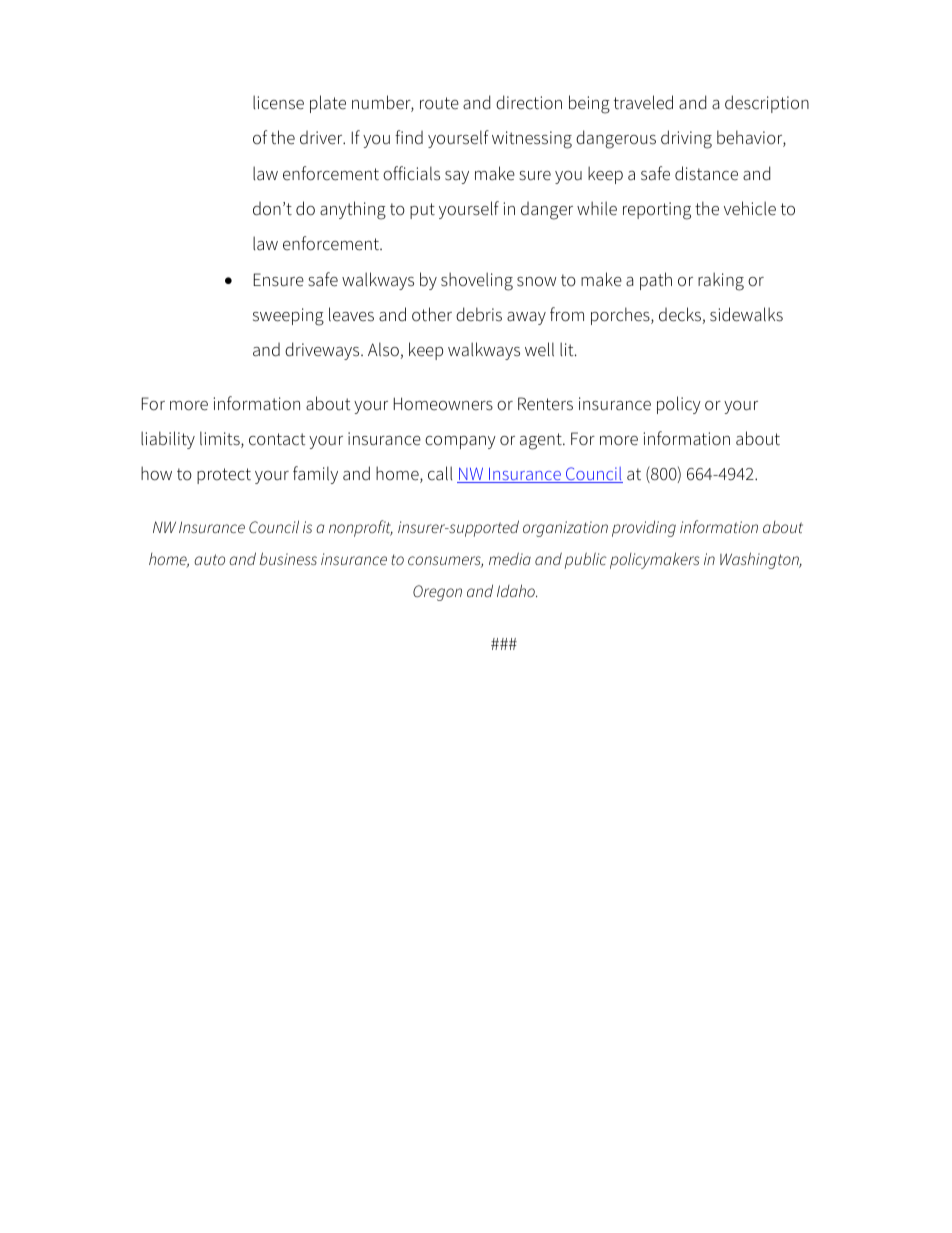 The image size is (952, 1233). Describe the element at coordinates (437, 593) in the image. I see `Oregon` at that location.
